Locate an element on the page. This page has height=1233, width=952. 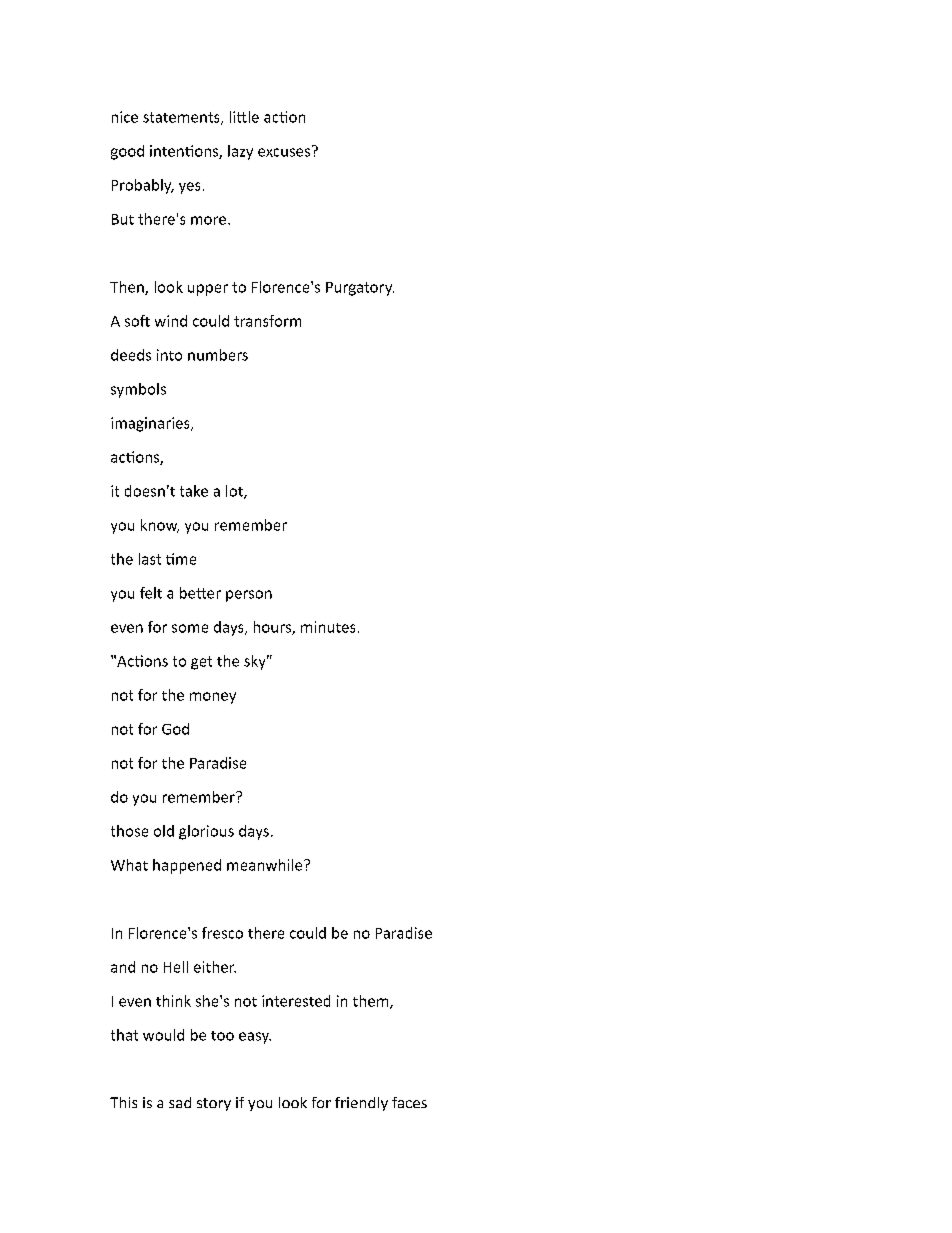
transform is located at coordinates (267, 321).
